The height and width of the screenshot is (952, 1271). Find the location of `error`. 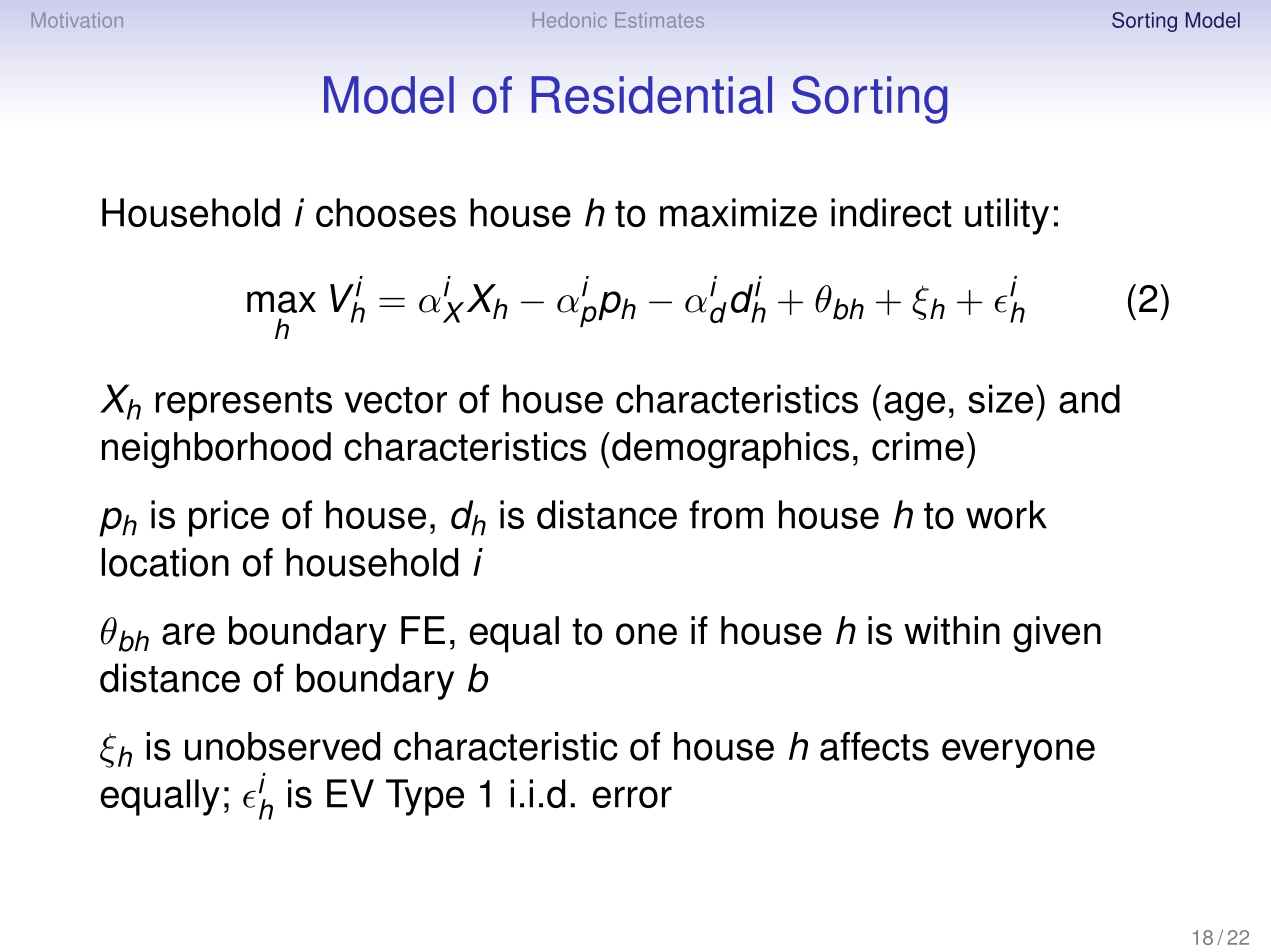

error is located at coordinates (632, 797).
